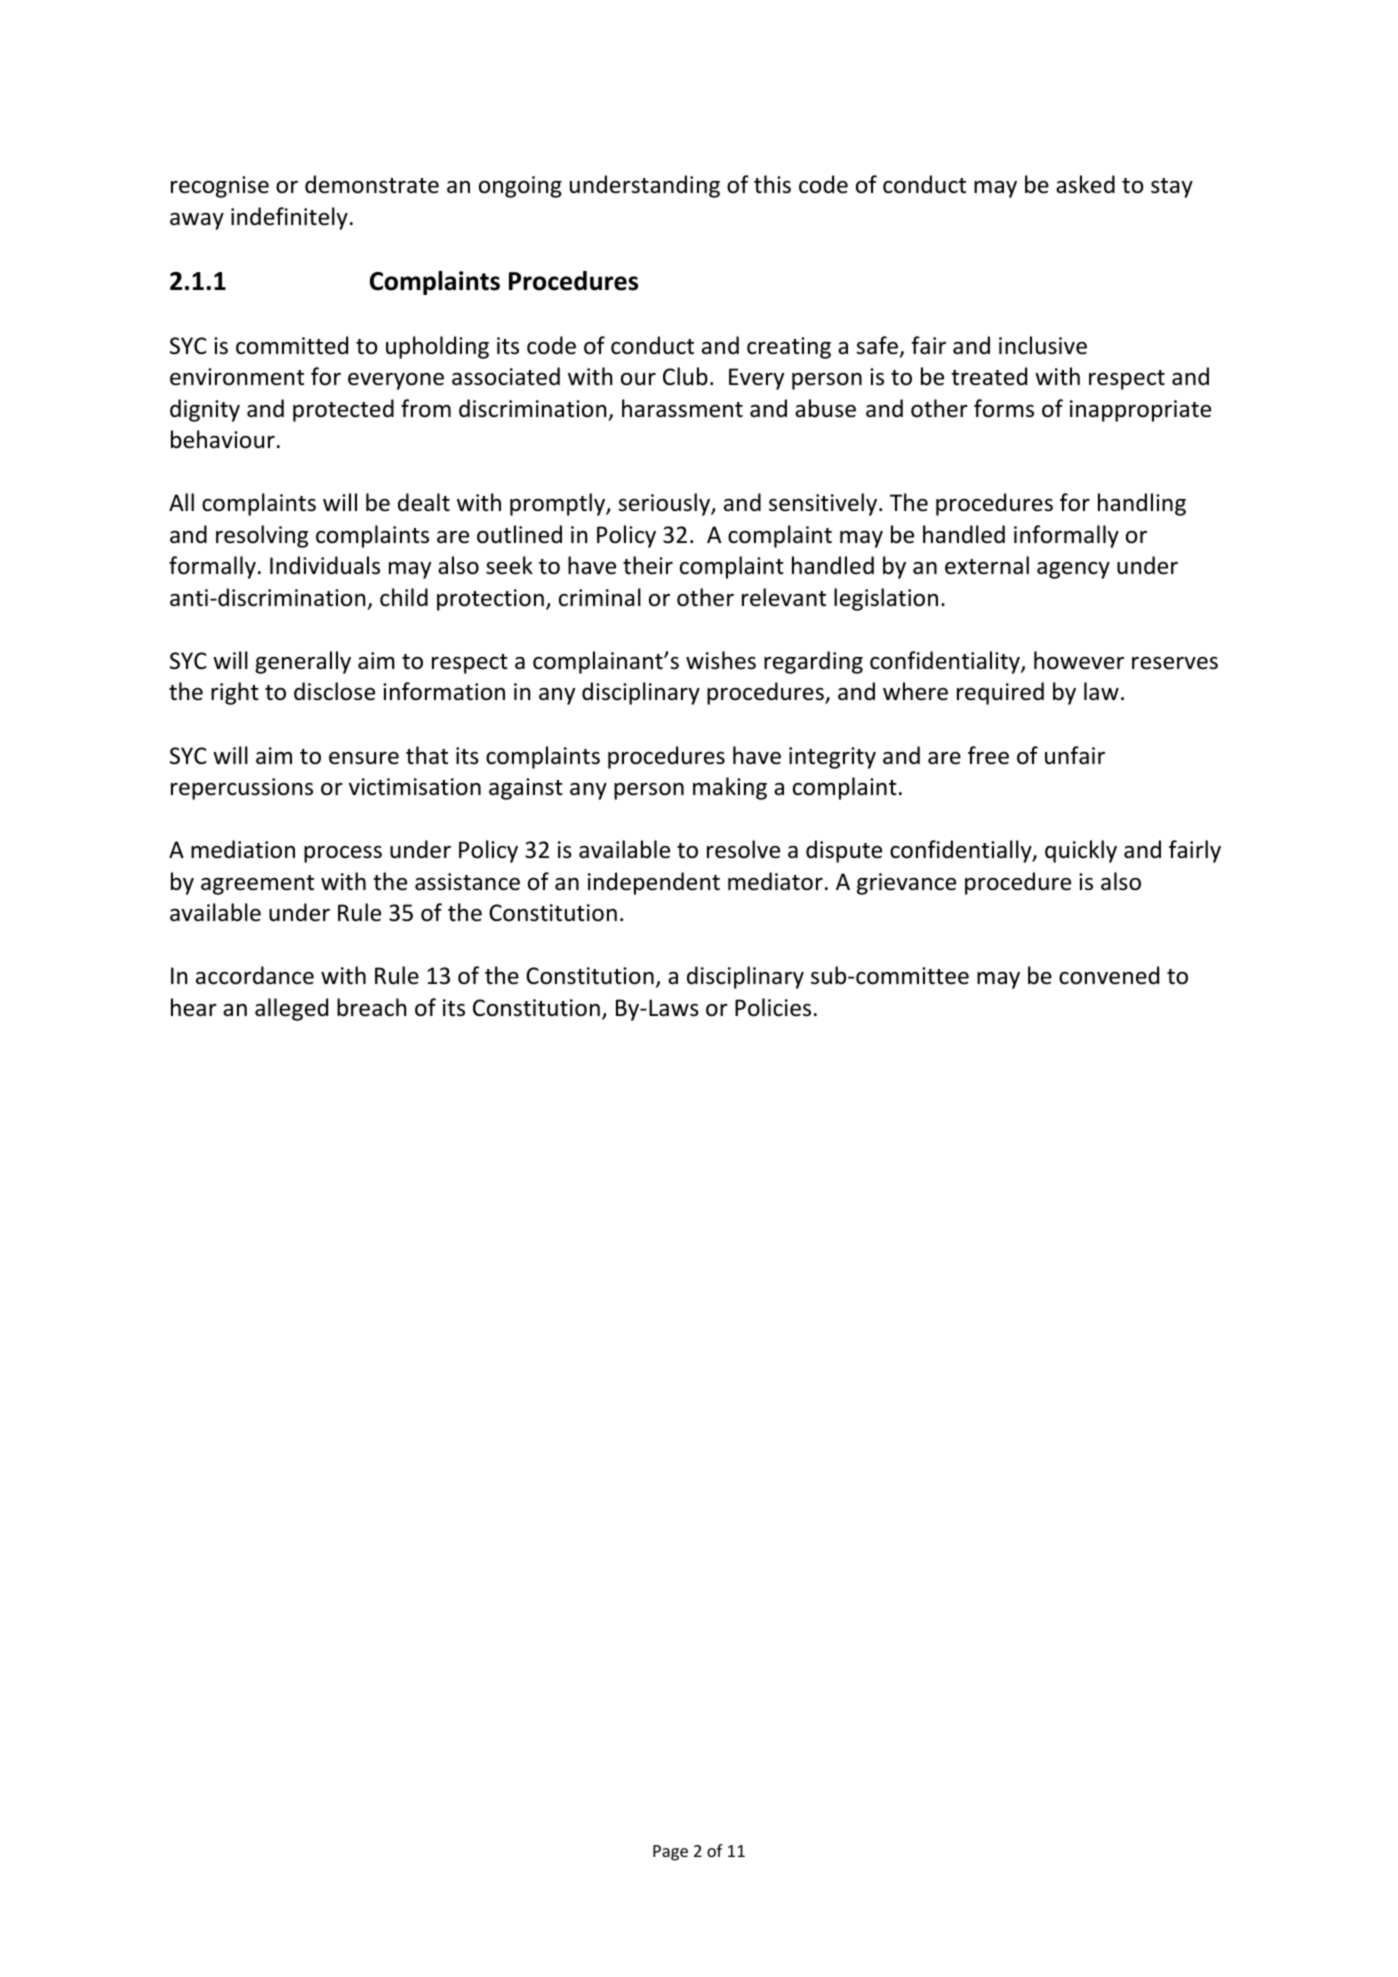 The height and width of the document is (1977, 1398). Describe the element at coordinates (772, 184) in the document. I see `this` at that location.
